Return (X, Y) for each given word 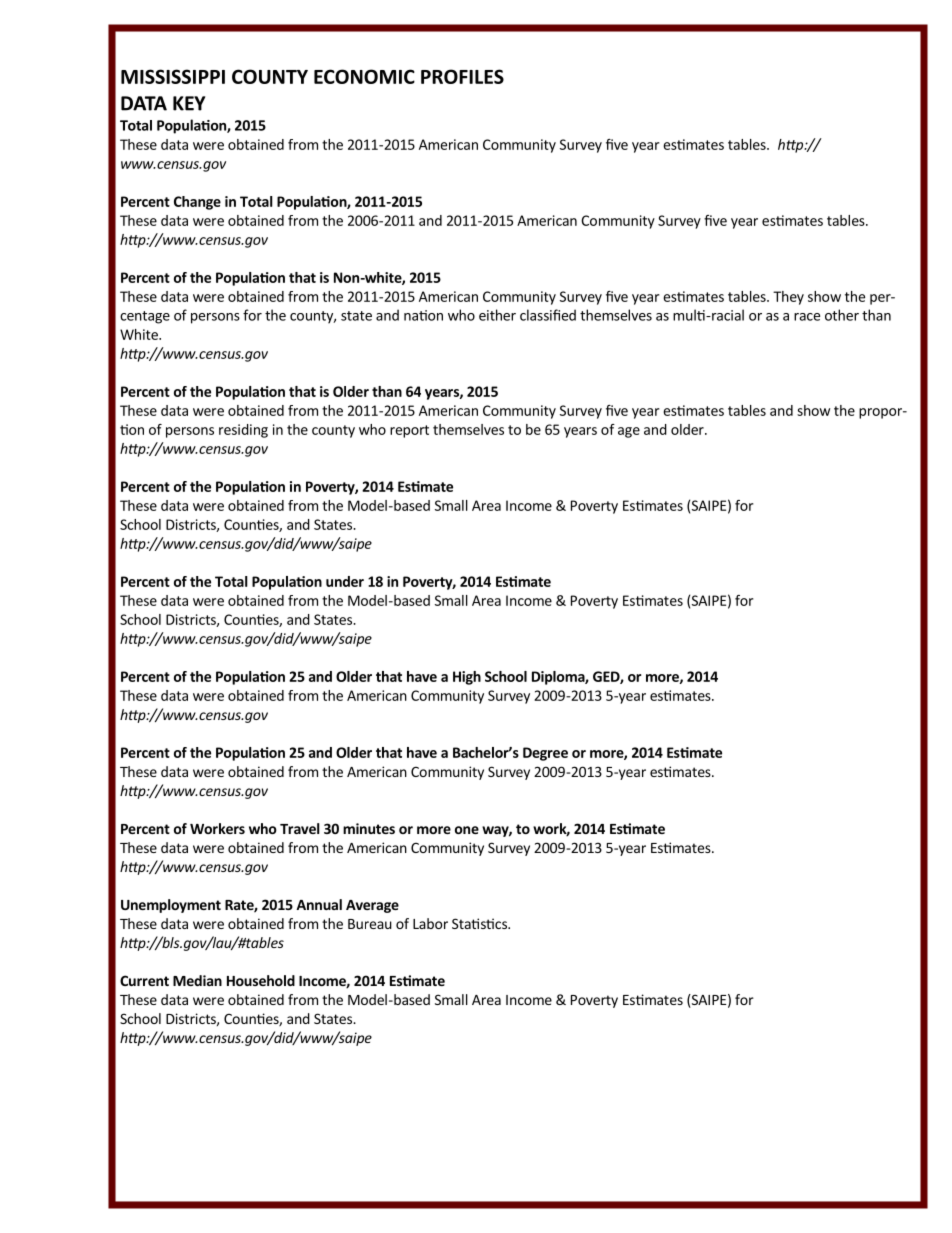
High (467, 678)
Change (197, 203)
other (842, 315)
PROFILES (462, 76)
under (345, 581)
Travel (300, 828)
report (409, 431)
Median (197, 980)
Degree (545, 754)
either (497, 315)
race (807, 317)
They (788, 298)
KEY (189, 103)
